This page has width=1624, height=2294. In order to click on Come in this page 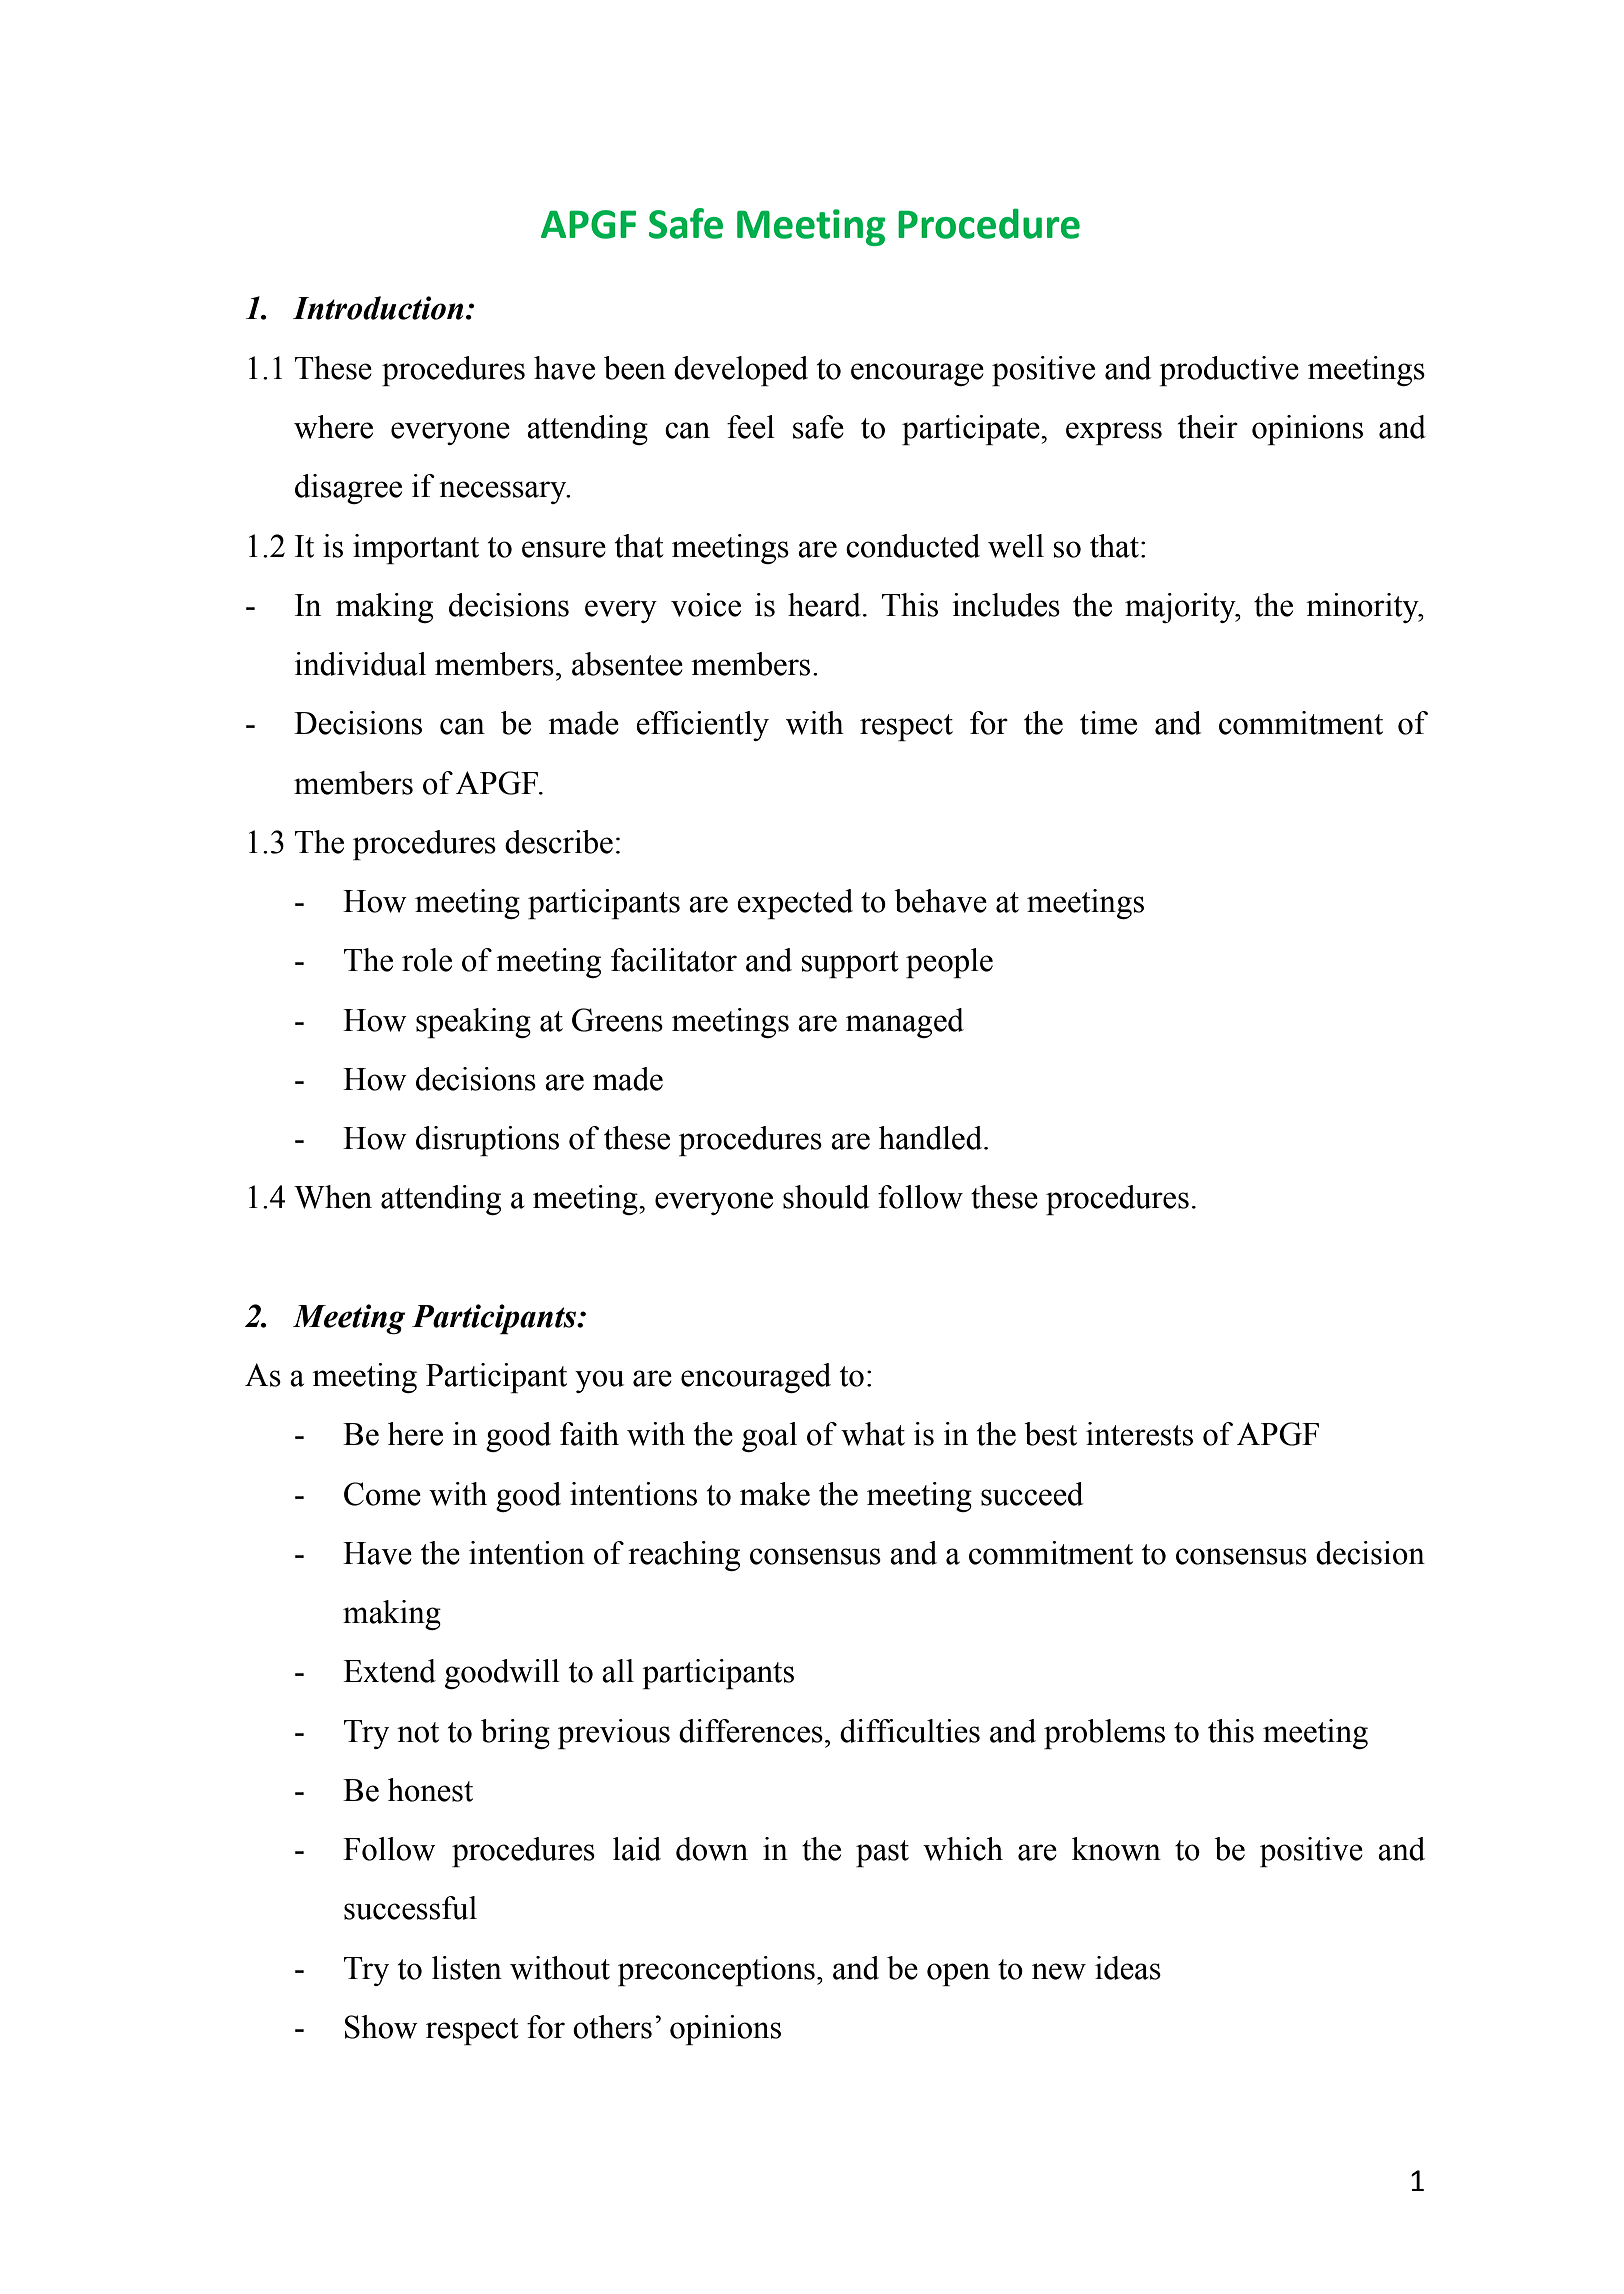, I will do `click(382, 1494)`.
